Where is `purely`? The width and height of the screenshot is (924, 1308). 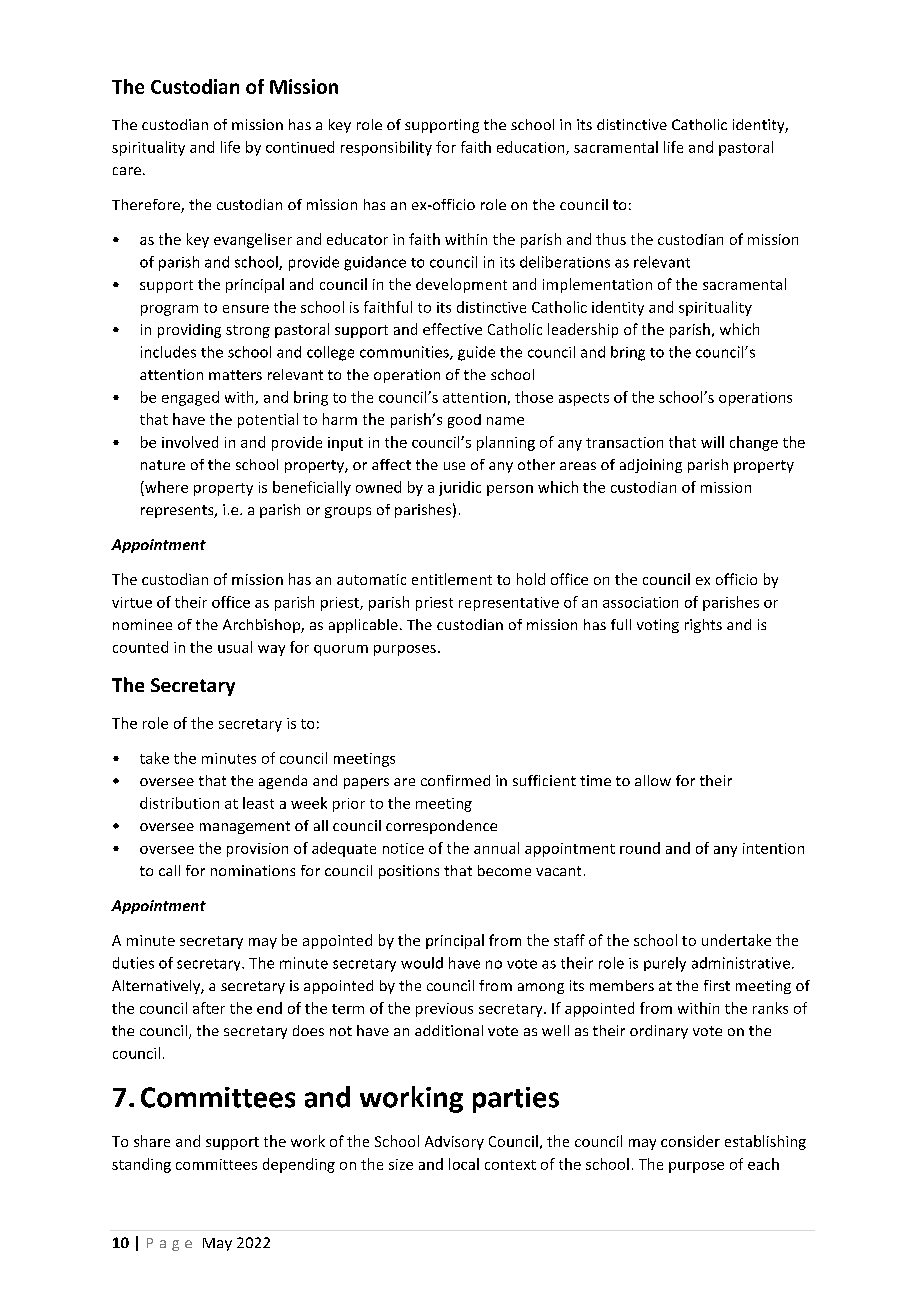 purely is located at coordinates (665, 964).
